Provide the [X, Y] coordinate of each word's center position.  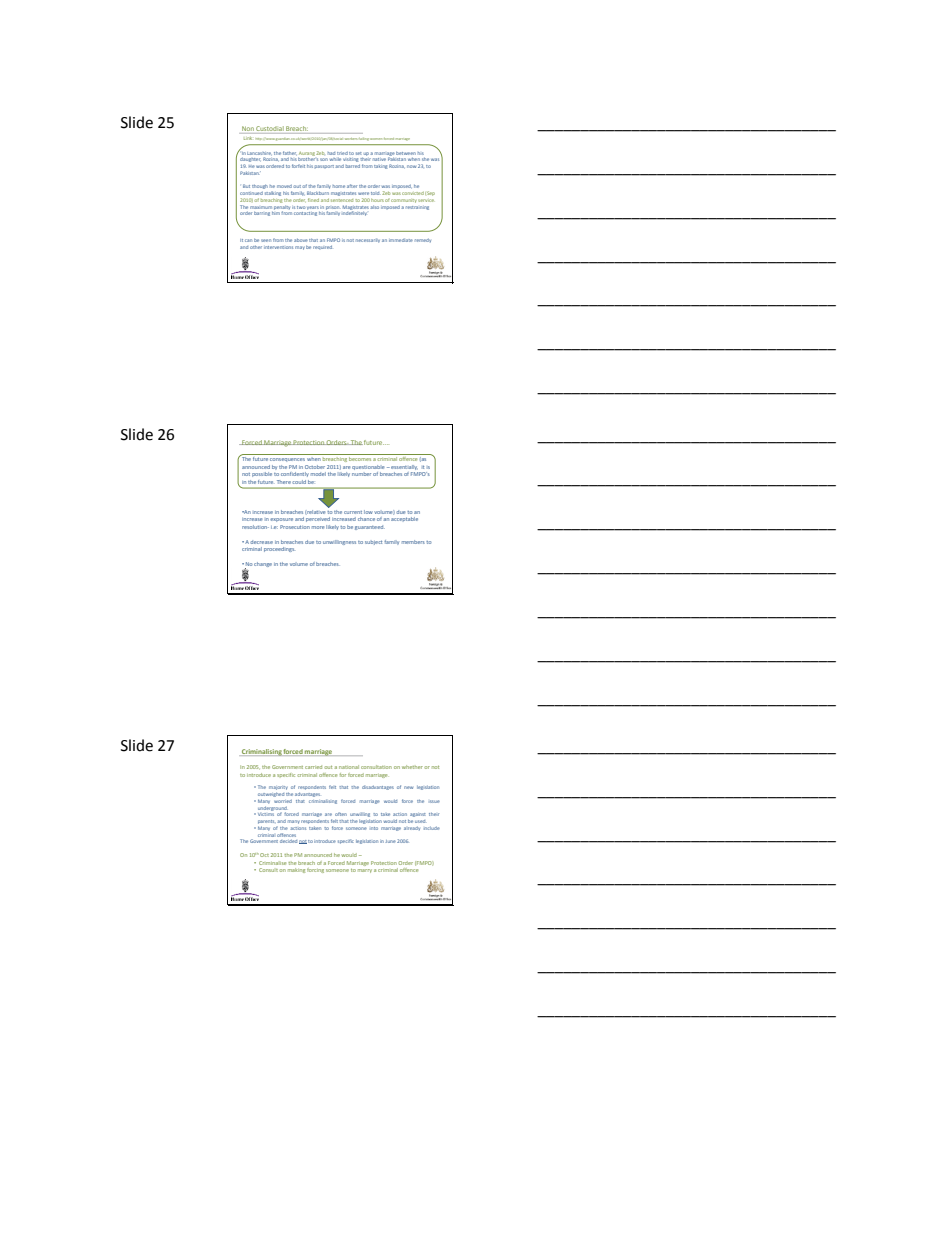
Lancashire [259, 153]
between [406, 153]
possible [262, 474]
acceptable [404, 519]
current [353, 512]
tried [342, 153]
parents [265, 821]
